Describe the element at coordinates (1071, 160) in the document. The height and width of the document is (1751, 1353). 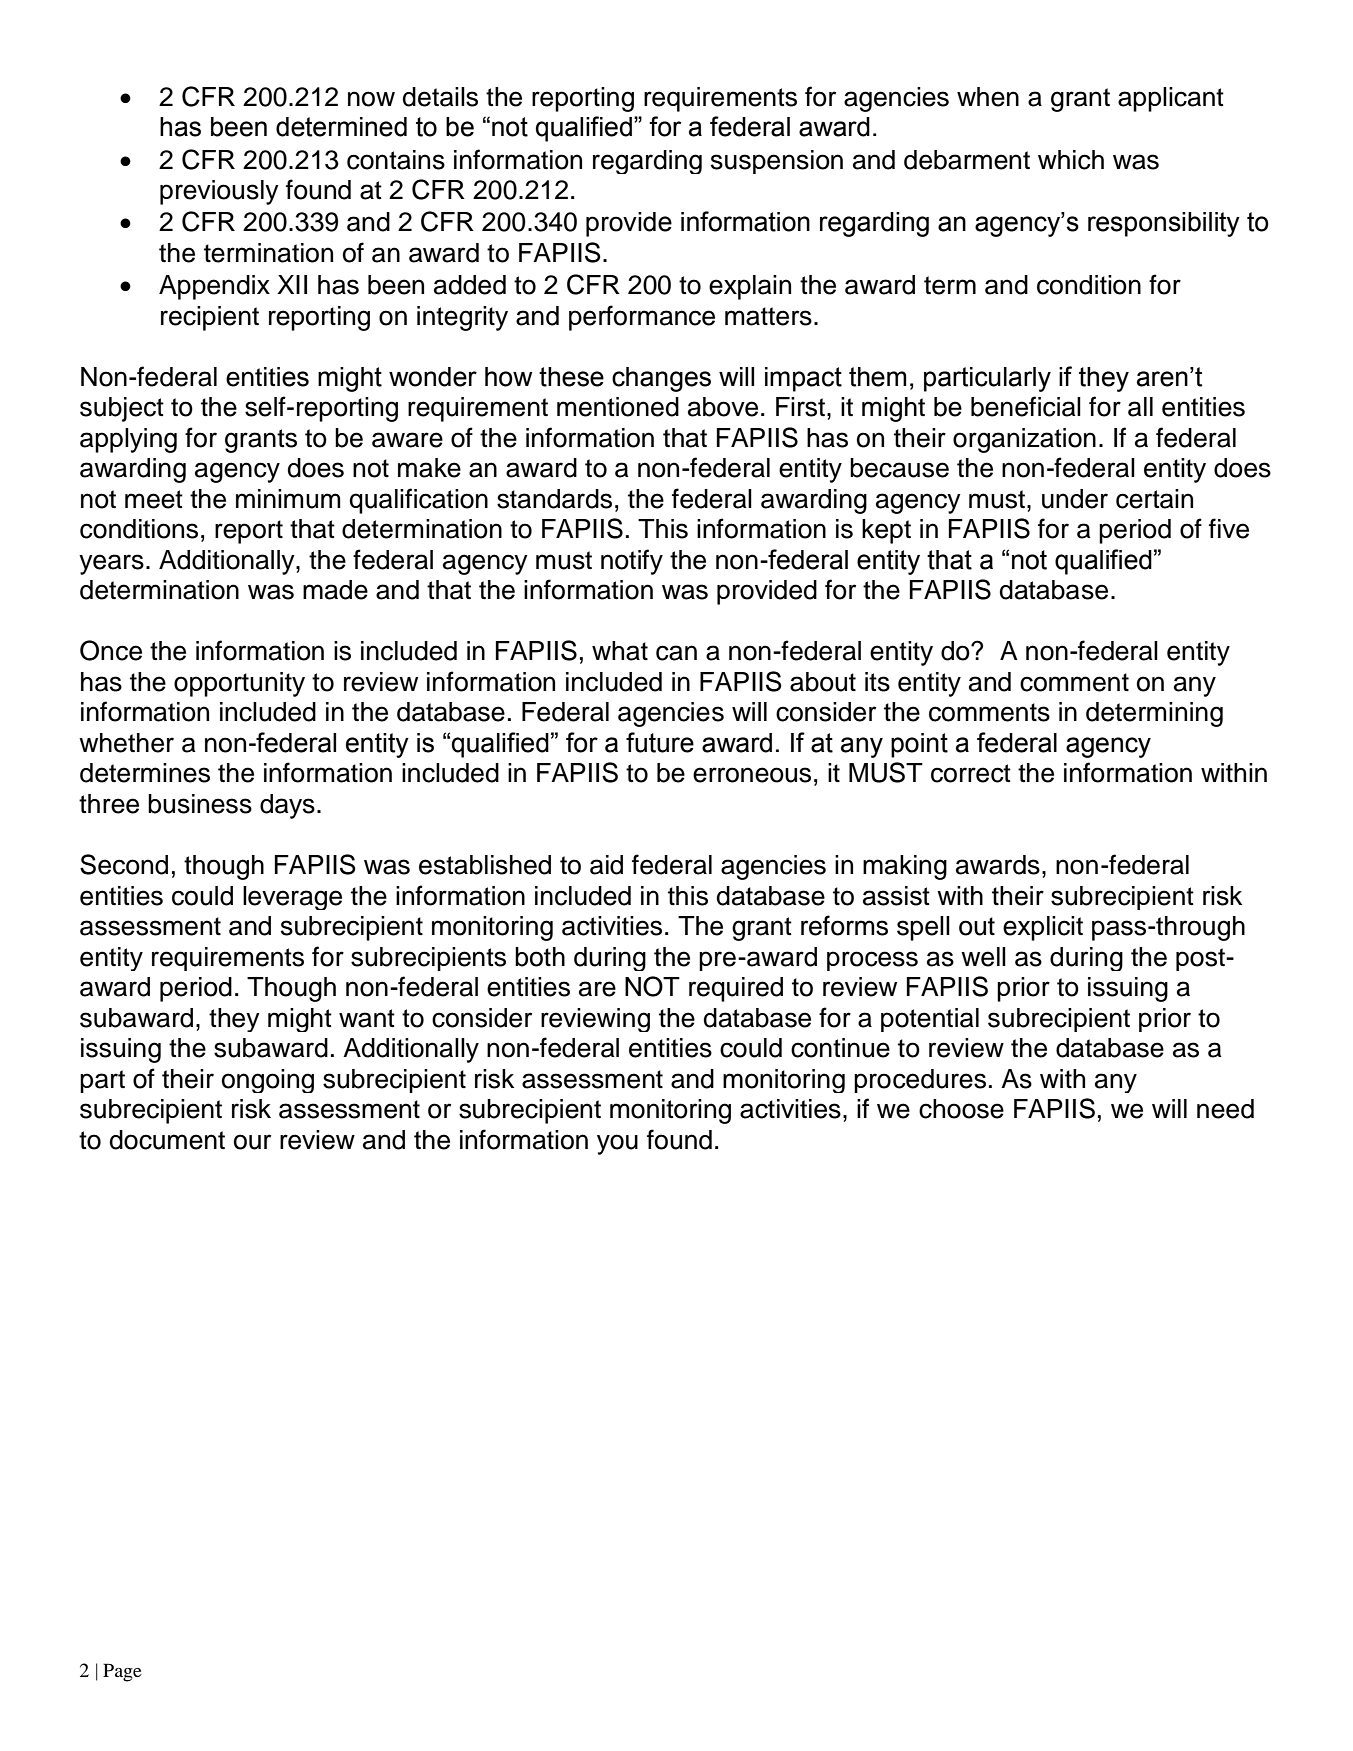
I see `which` at that location.
